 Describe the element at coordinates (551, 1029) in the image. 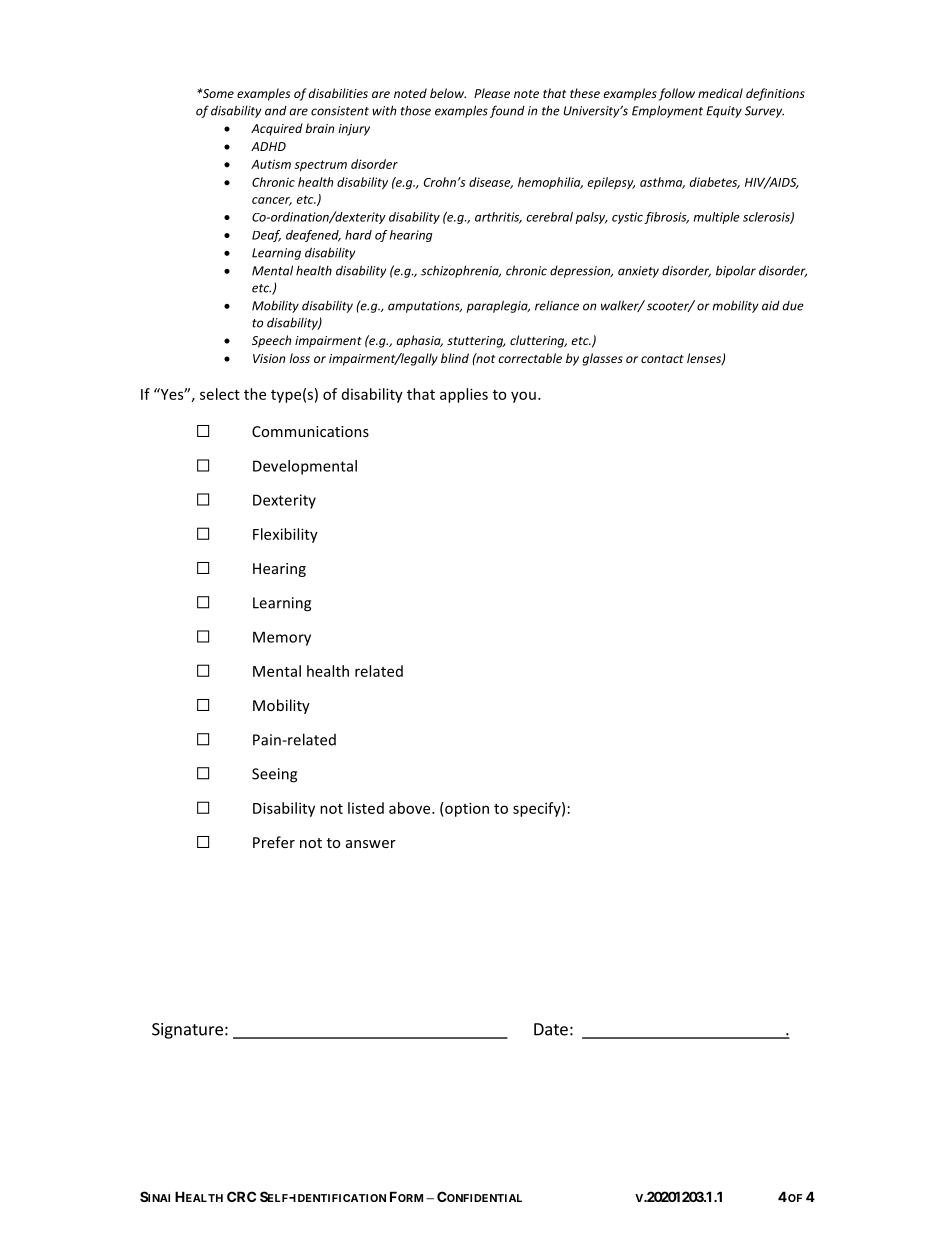

I see `Date` at that location.
